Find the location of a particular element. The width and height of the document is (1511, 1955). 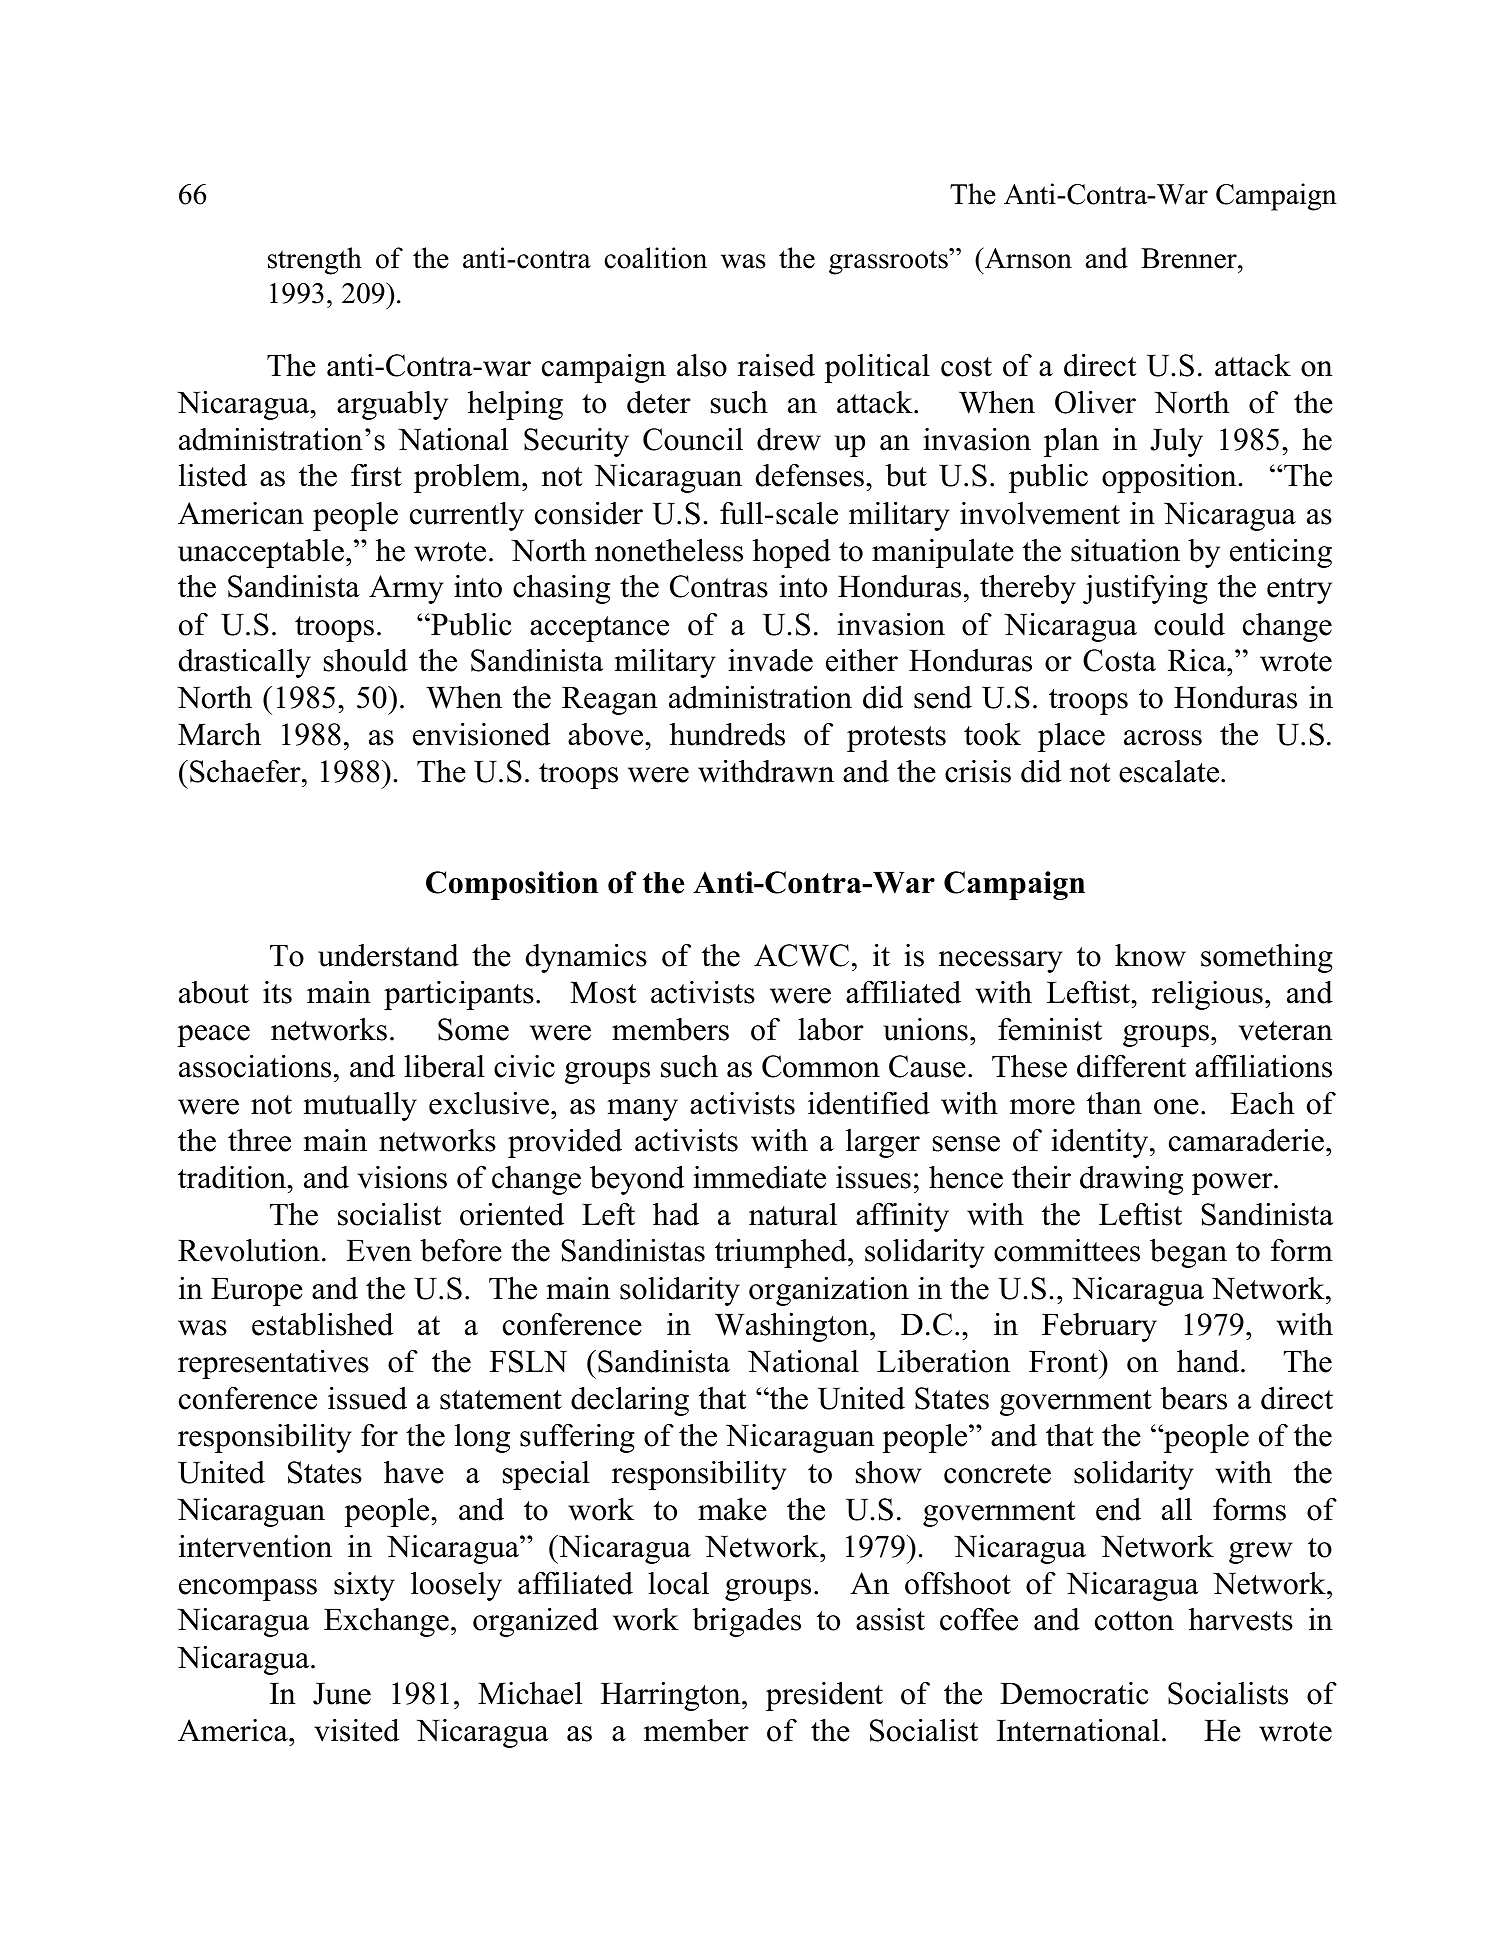

Washington is located at coordinates (793, 1327).
